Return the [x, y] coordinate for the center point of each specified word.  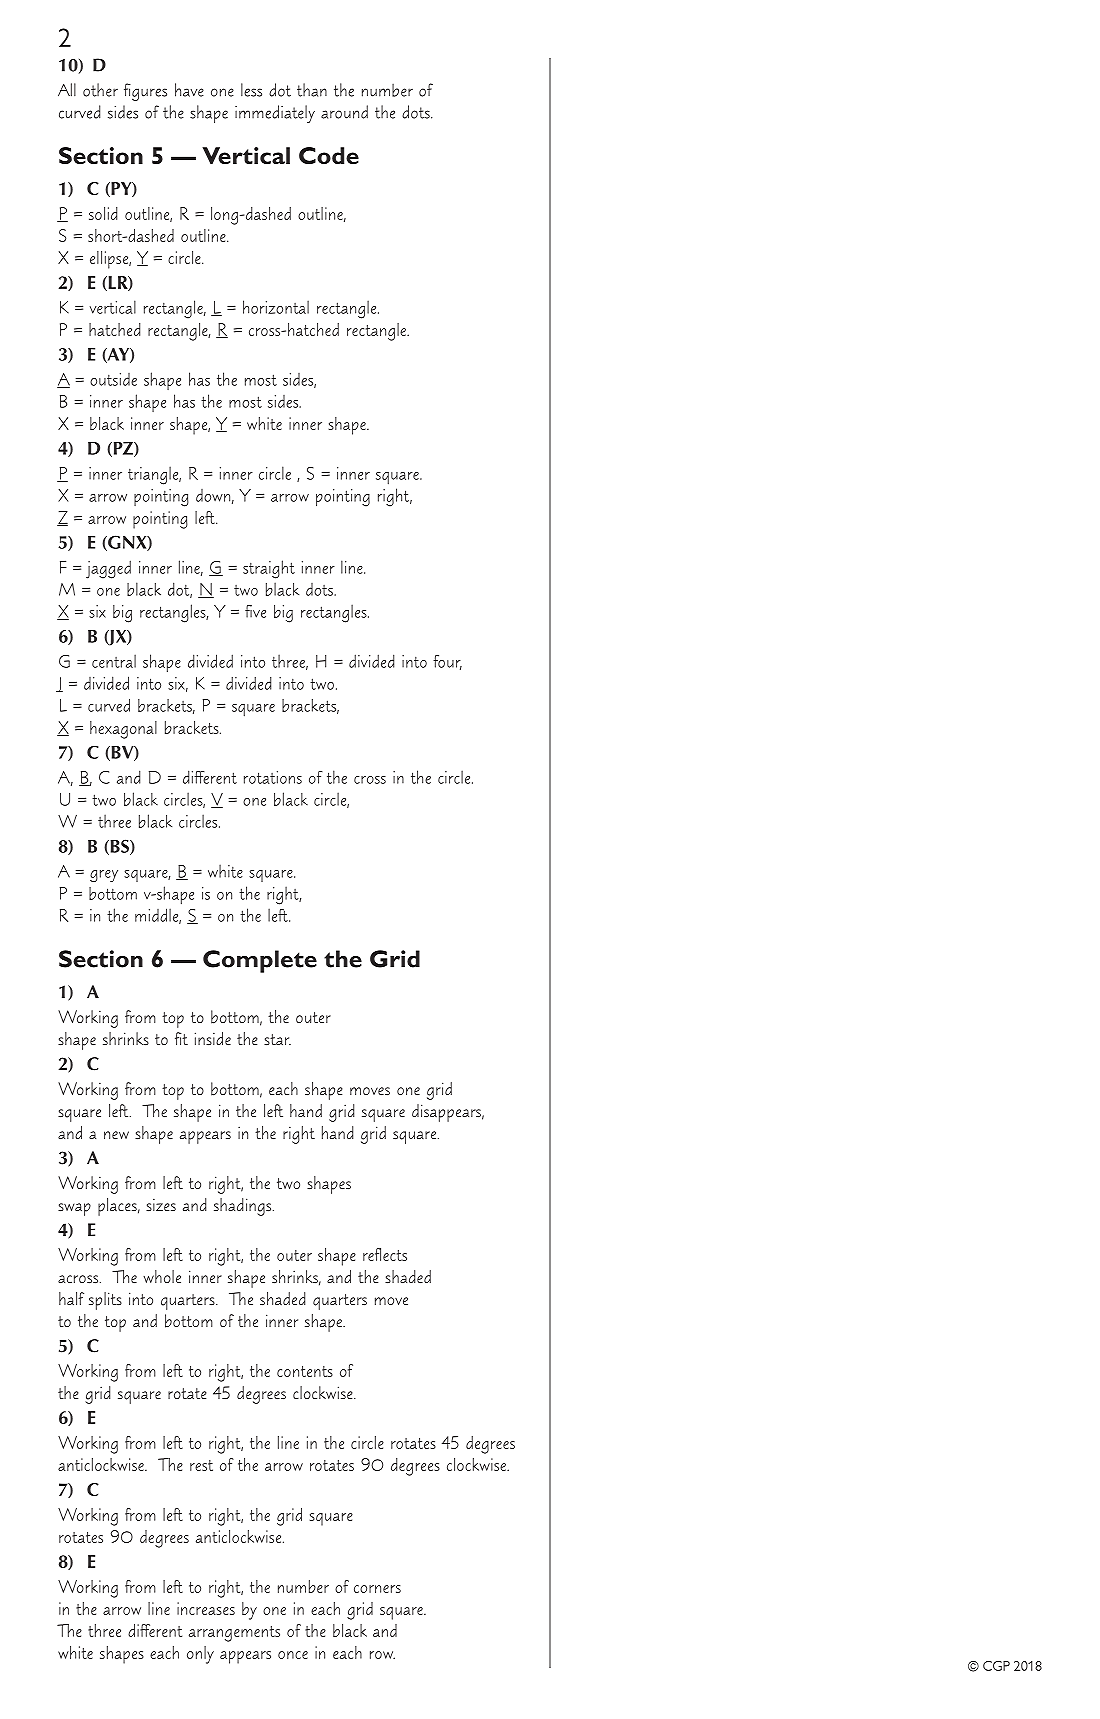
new [116, 1135]
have [189, 90]
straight [269, 569]
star [277, 1039]
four [447, 662]
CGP [996, 1666]
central [114, 661]
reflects [385, 1254]
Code [329, 155]
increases [206, 1608]
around [344, 112]
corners [377, 1589]
